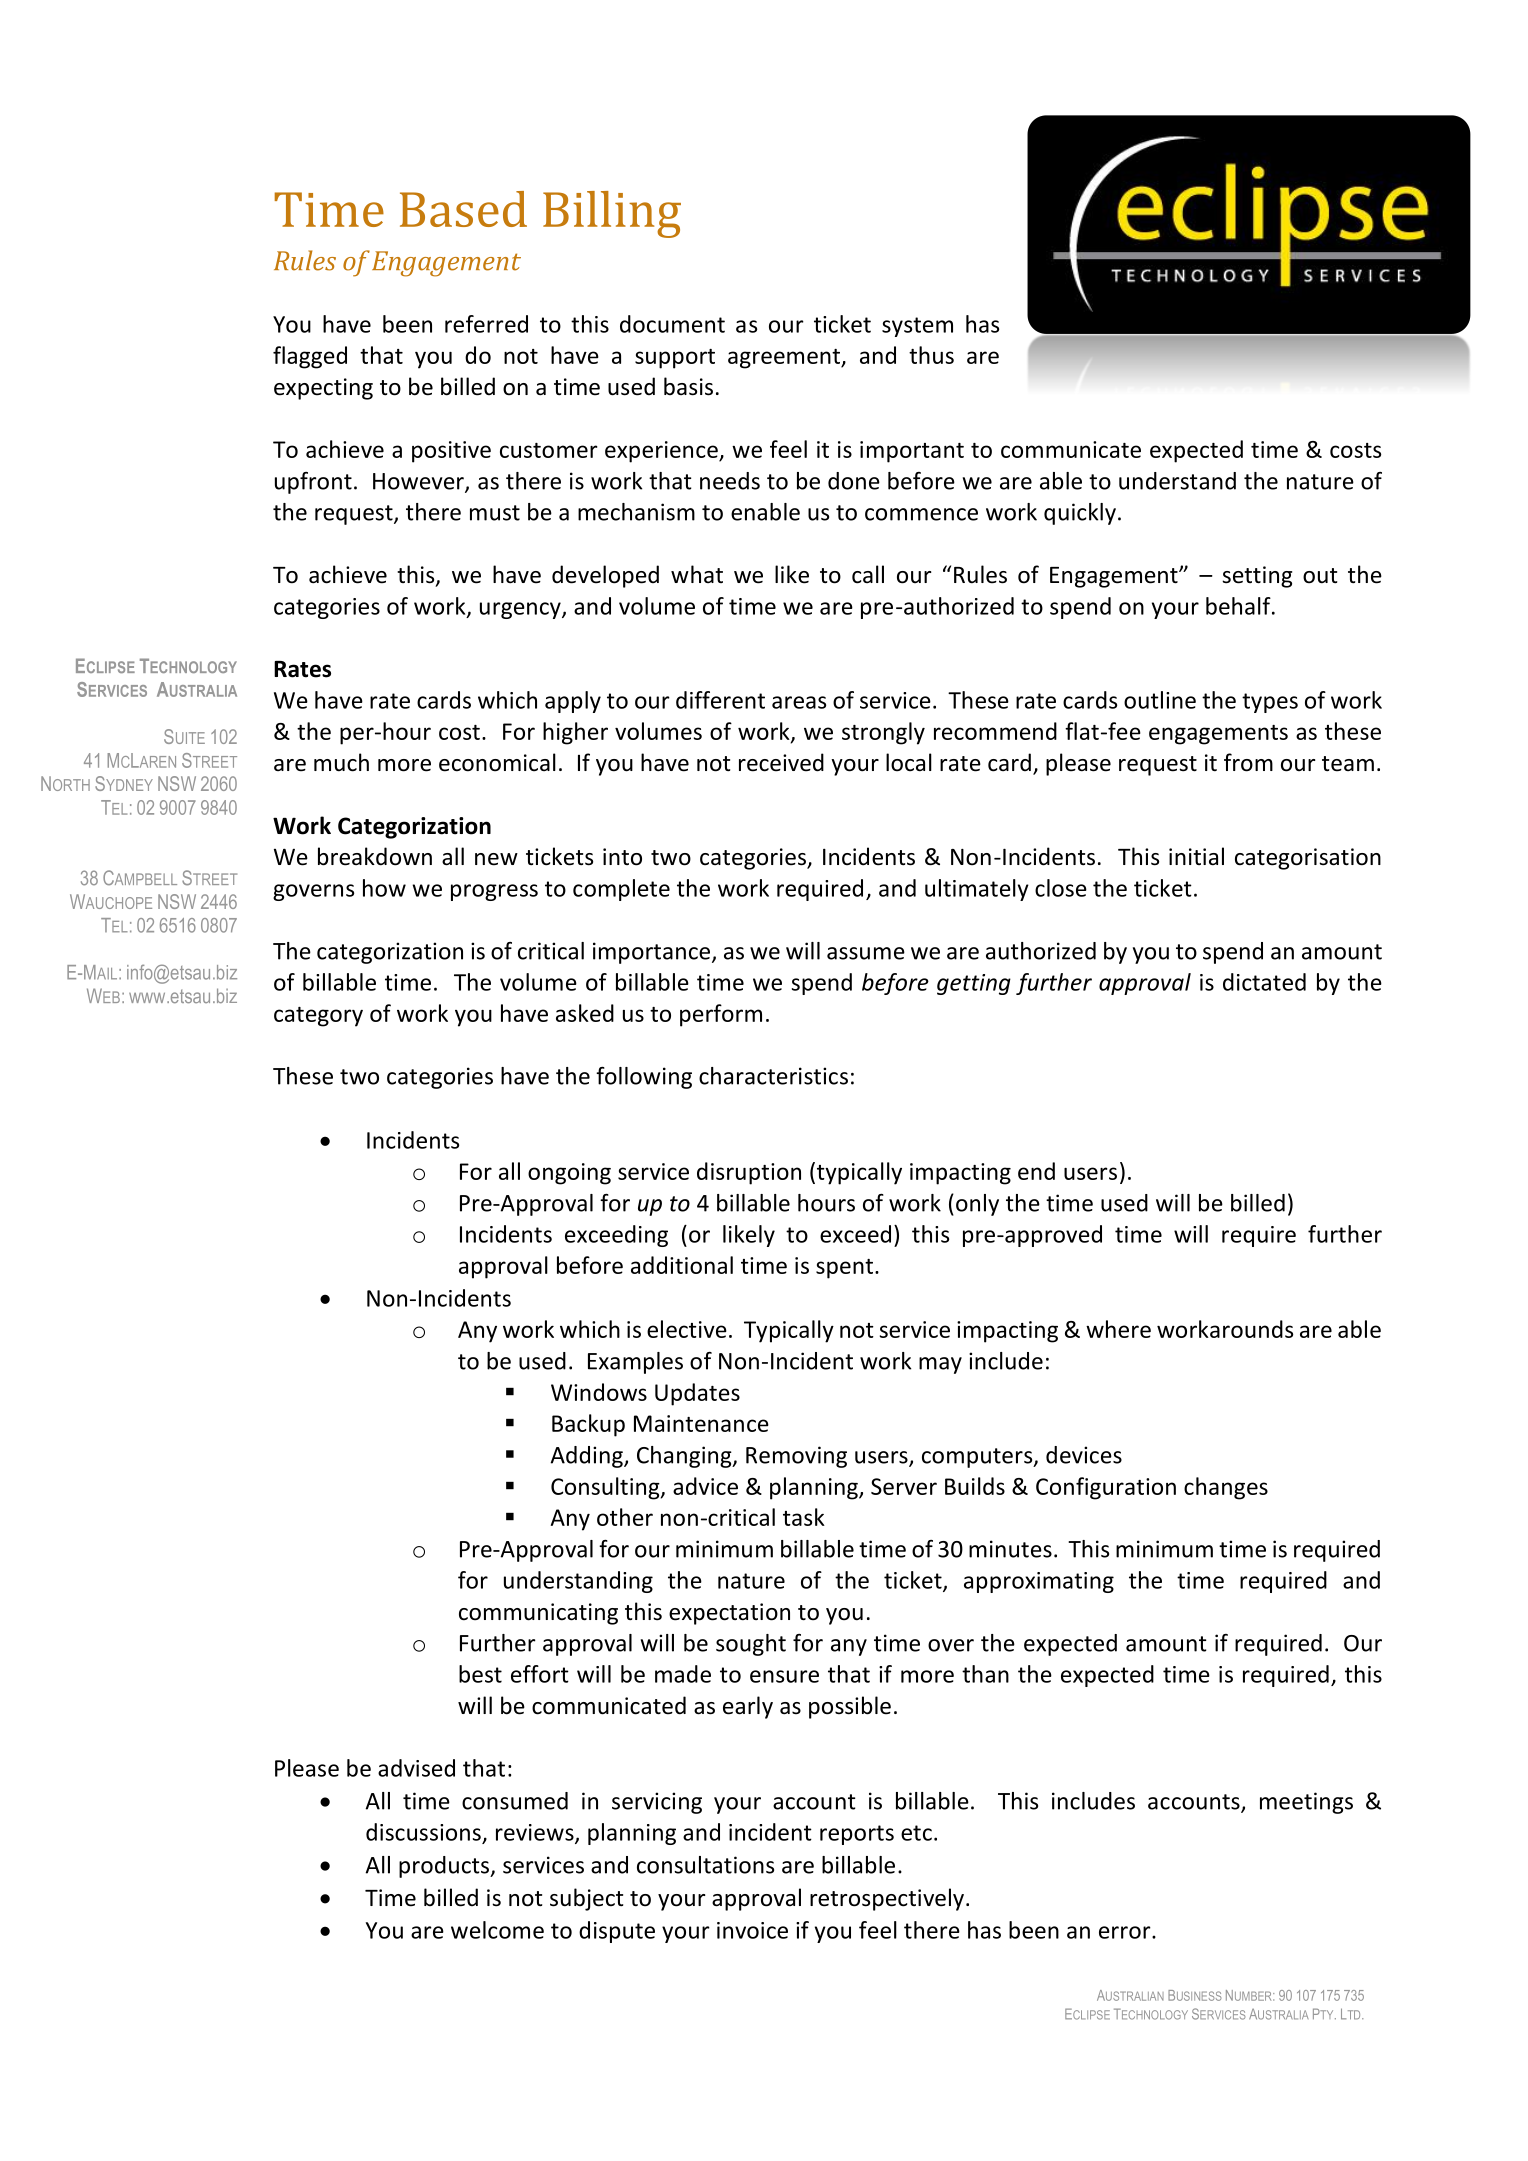 The height and width of the image is (2161, 1528). I want to click on where, so click(1118, 1329).
